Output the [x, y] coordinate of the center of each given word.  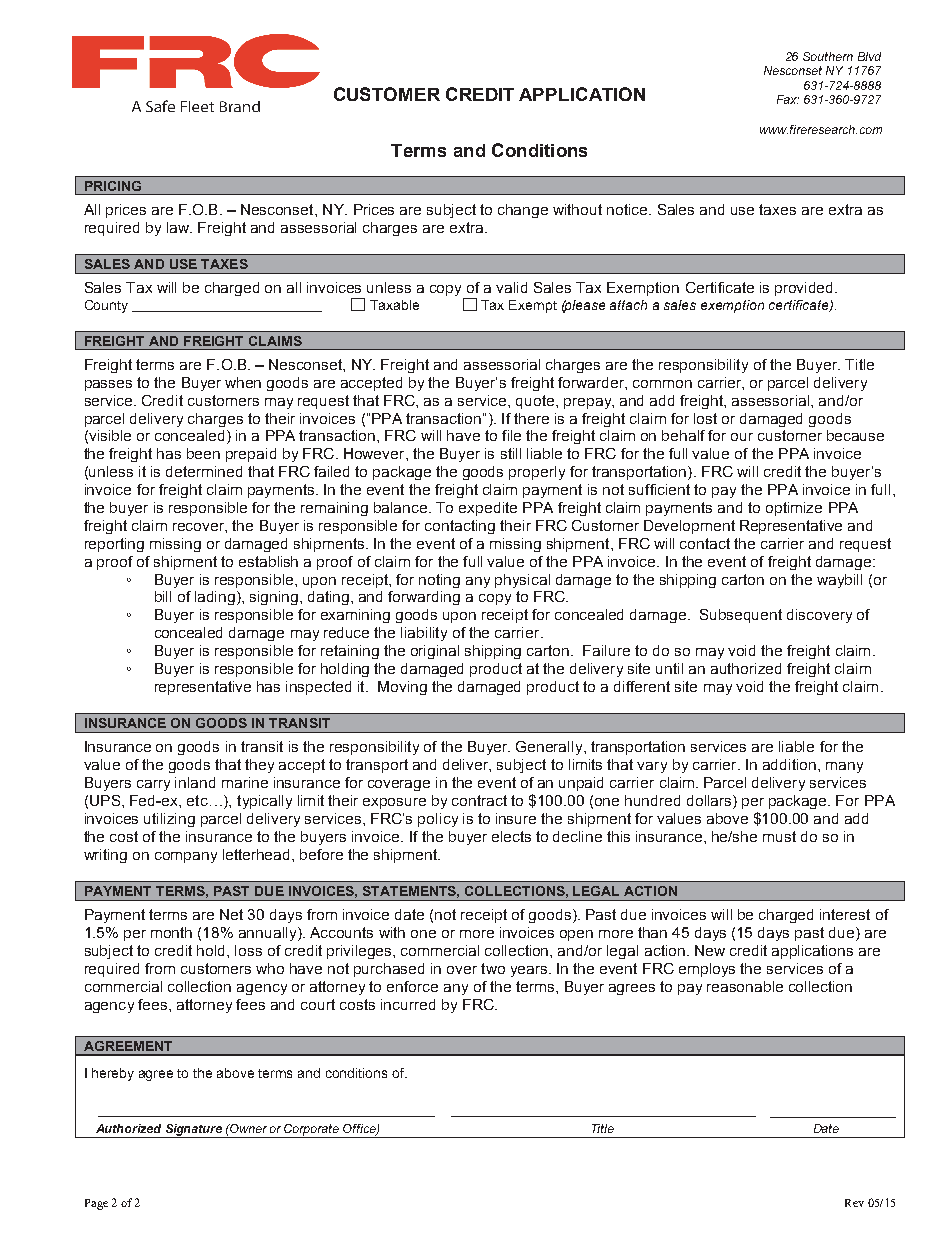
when [243, 382]
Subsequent [741, 616]
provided [805, 289]
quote [536, 402]
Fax [788, 99]
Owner [248, 1128]
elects [511, 836]
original [435, 652]
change [523, 211]
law [179, 227]
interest [845, 914]
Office [360, 1129]
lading [215, 598]
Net [231, 914]
